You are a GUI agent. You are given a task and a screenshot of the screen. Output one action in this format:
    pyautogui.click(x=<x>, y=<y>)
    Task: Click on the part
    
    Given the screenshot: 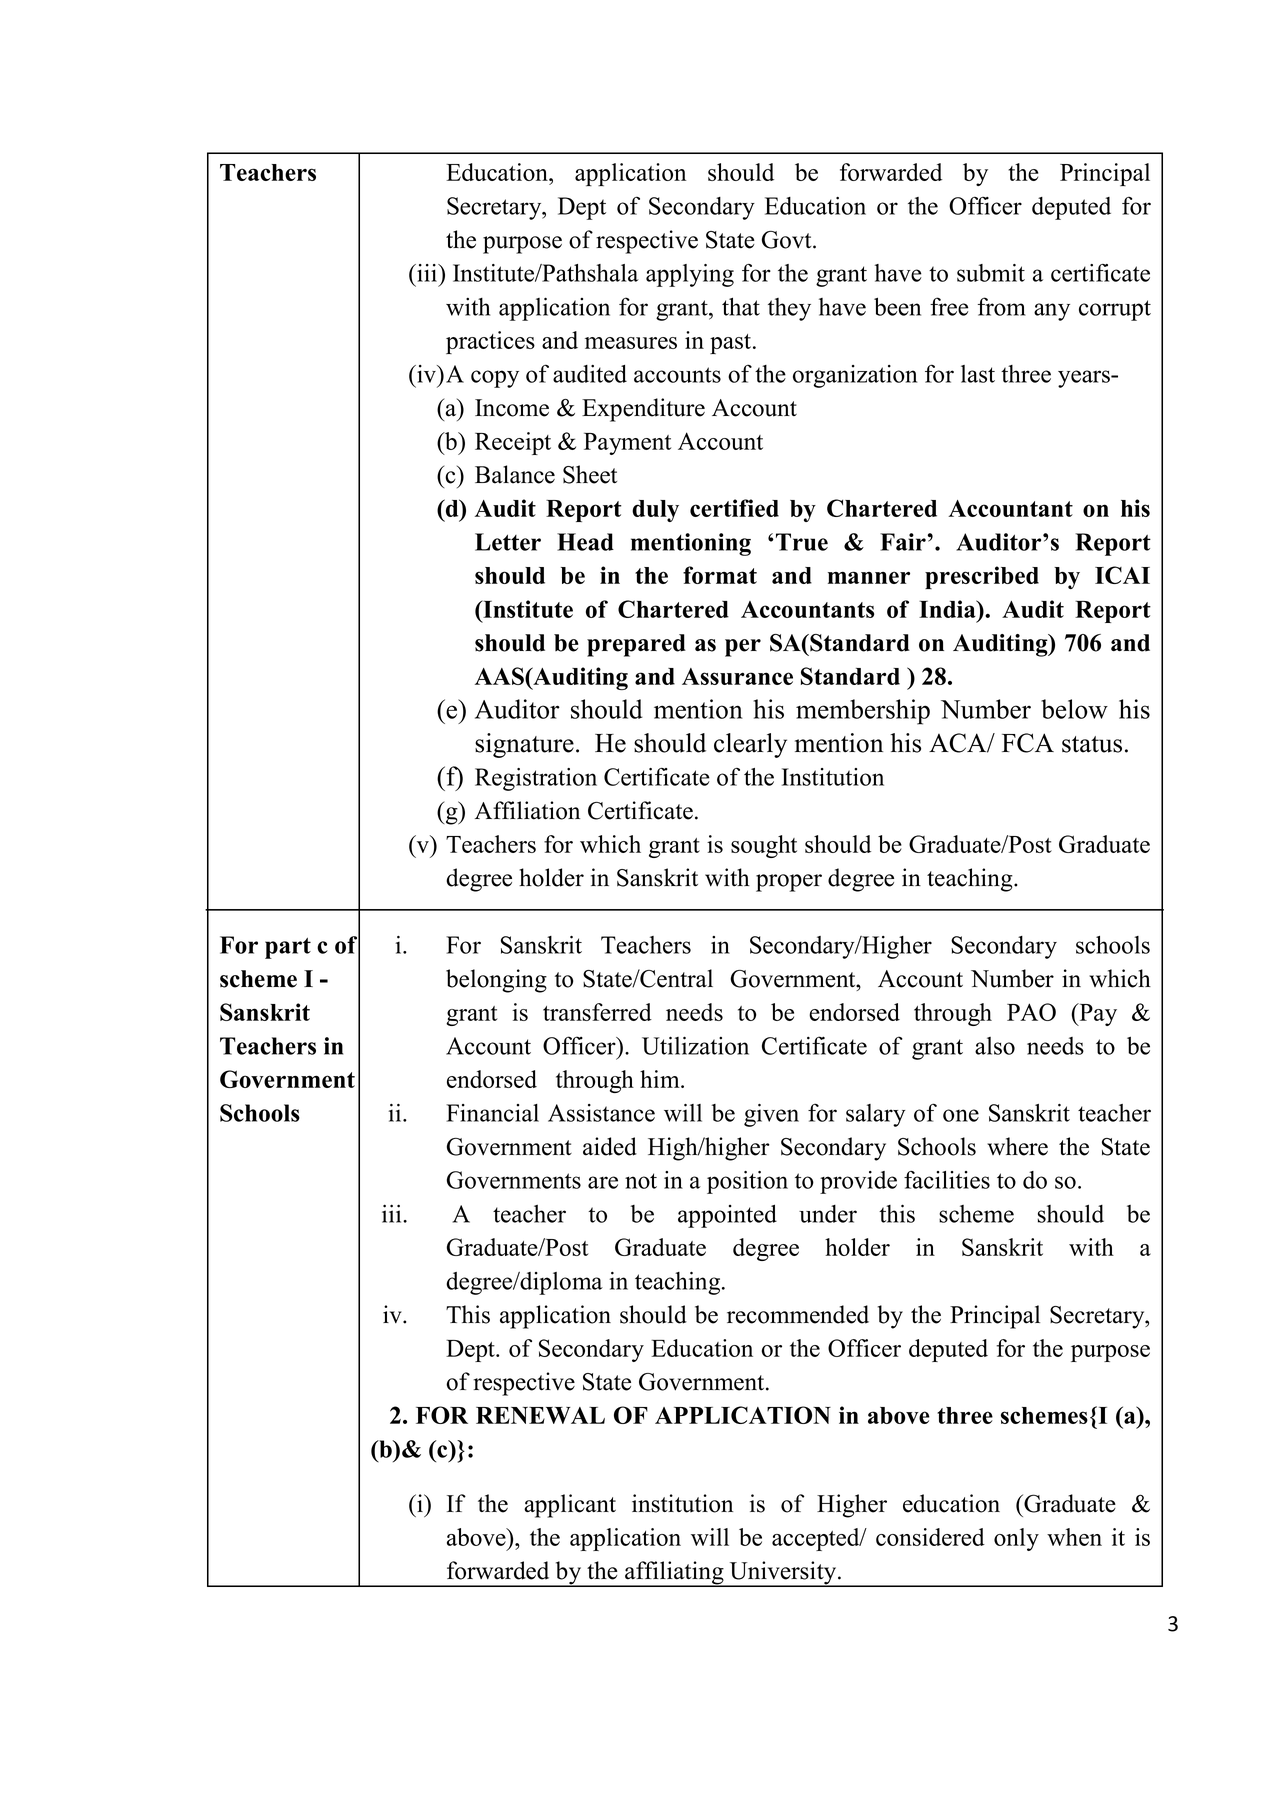 What is the action you would take?
    pyautogui.click(x=288, y=948)
